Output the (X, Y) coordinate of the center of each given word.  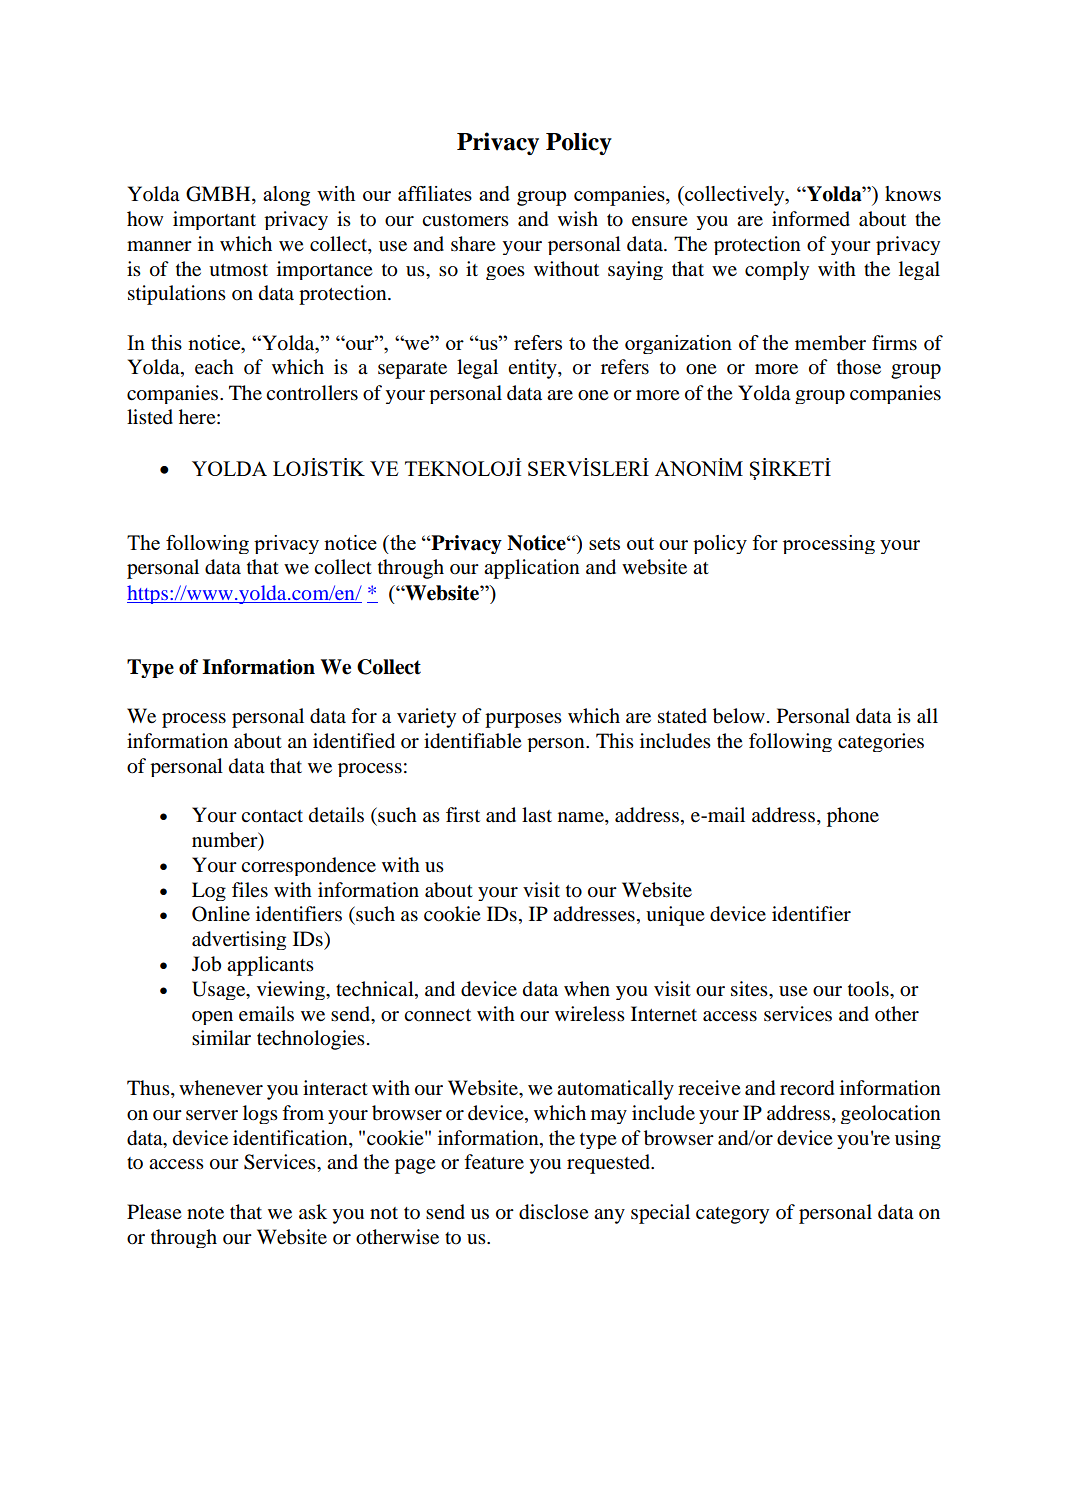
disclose (554, 1212)
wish (578, 218)
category (732, 1215)
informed (811, 219)
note (205, 1213)
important (214, 220)
